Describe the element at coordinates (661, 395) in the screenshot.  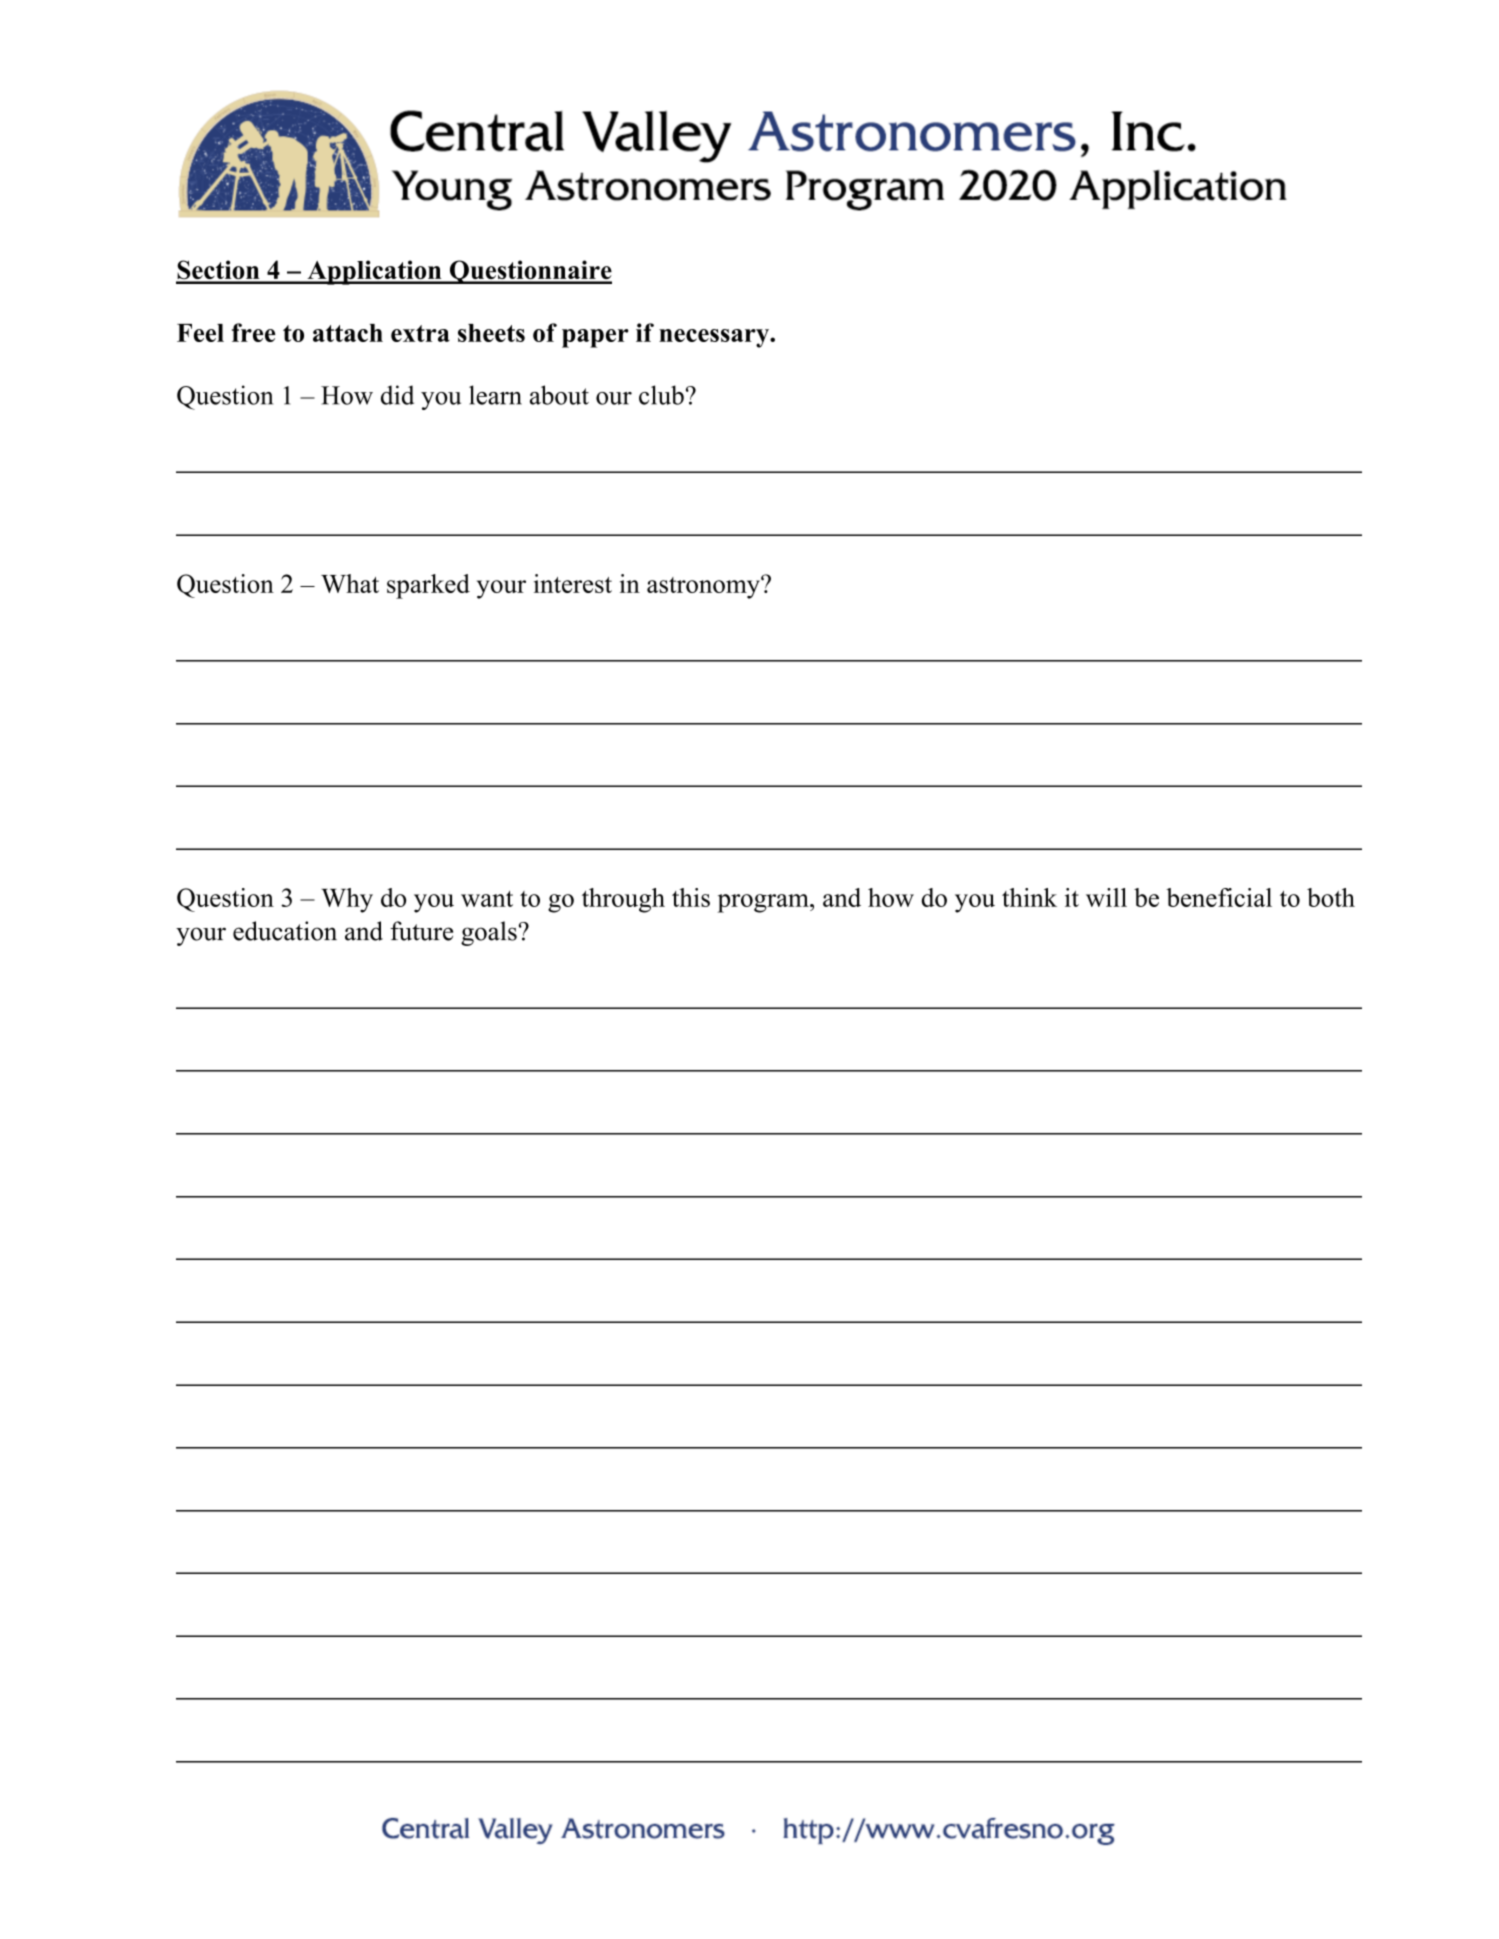
I see `club` at that location.
